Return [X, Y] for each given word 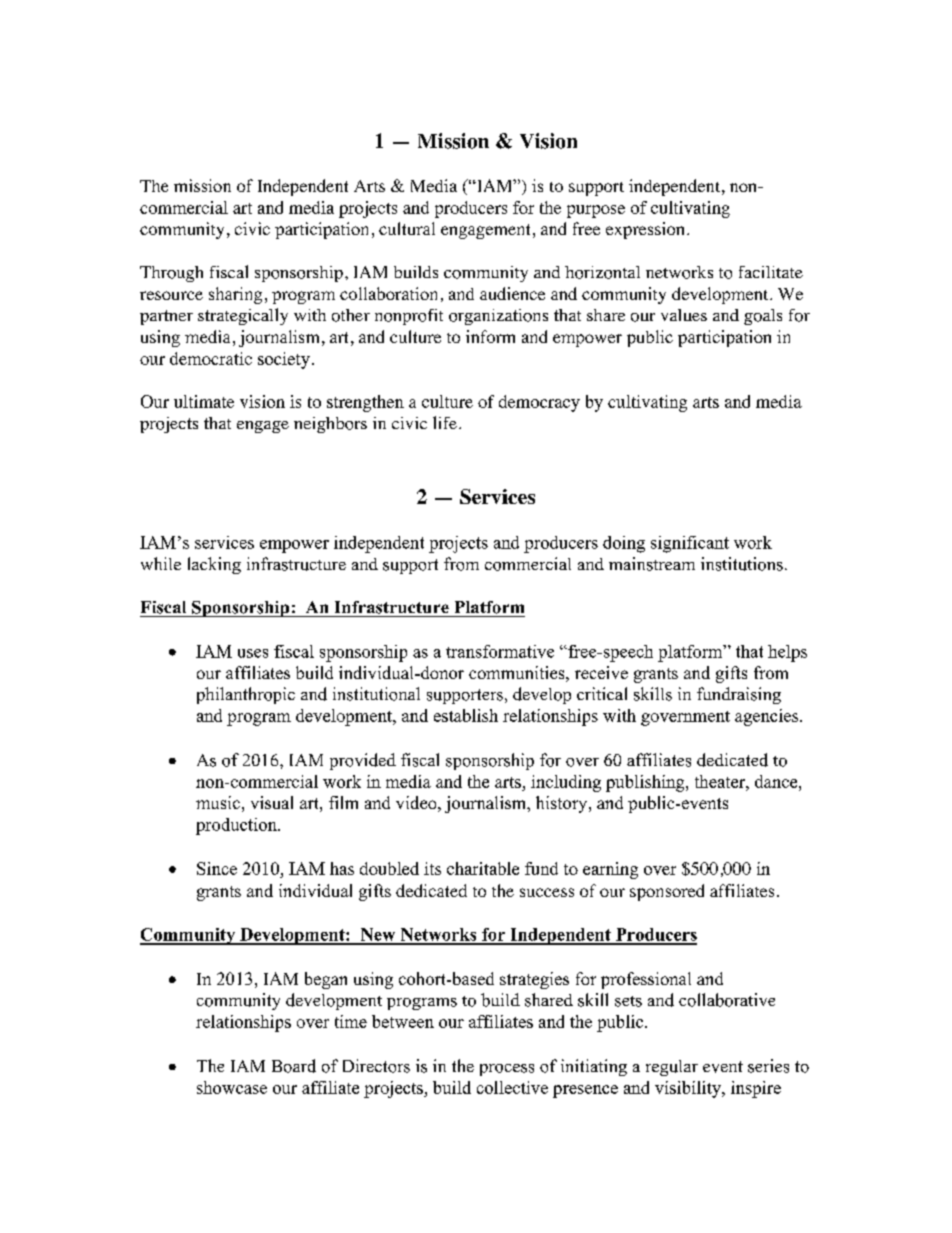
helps [787, 653]
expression [645, 230]
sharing [235, 295]
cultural [407, 228]
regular [672, 1068]
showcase [232, 1087]
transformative [500, 651]
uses [253, 653]
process [507, 1070]
